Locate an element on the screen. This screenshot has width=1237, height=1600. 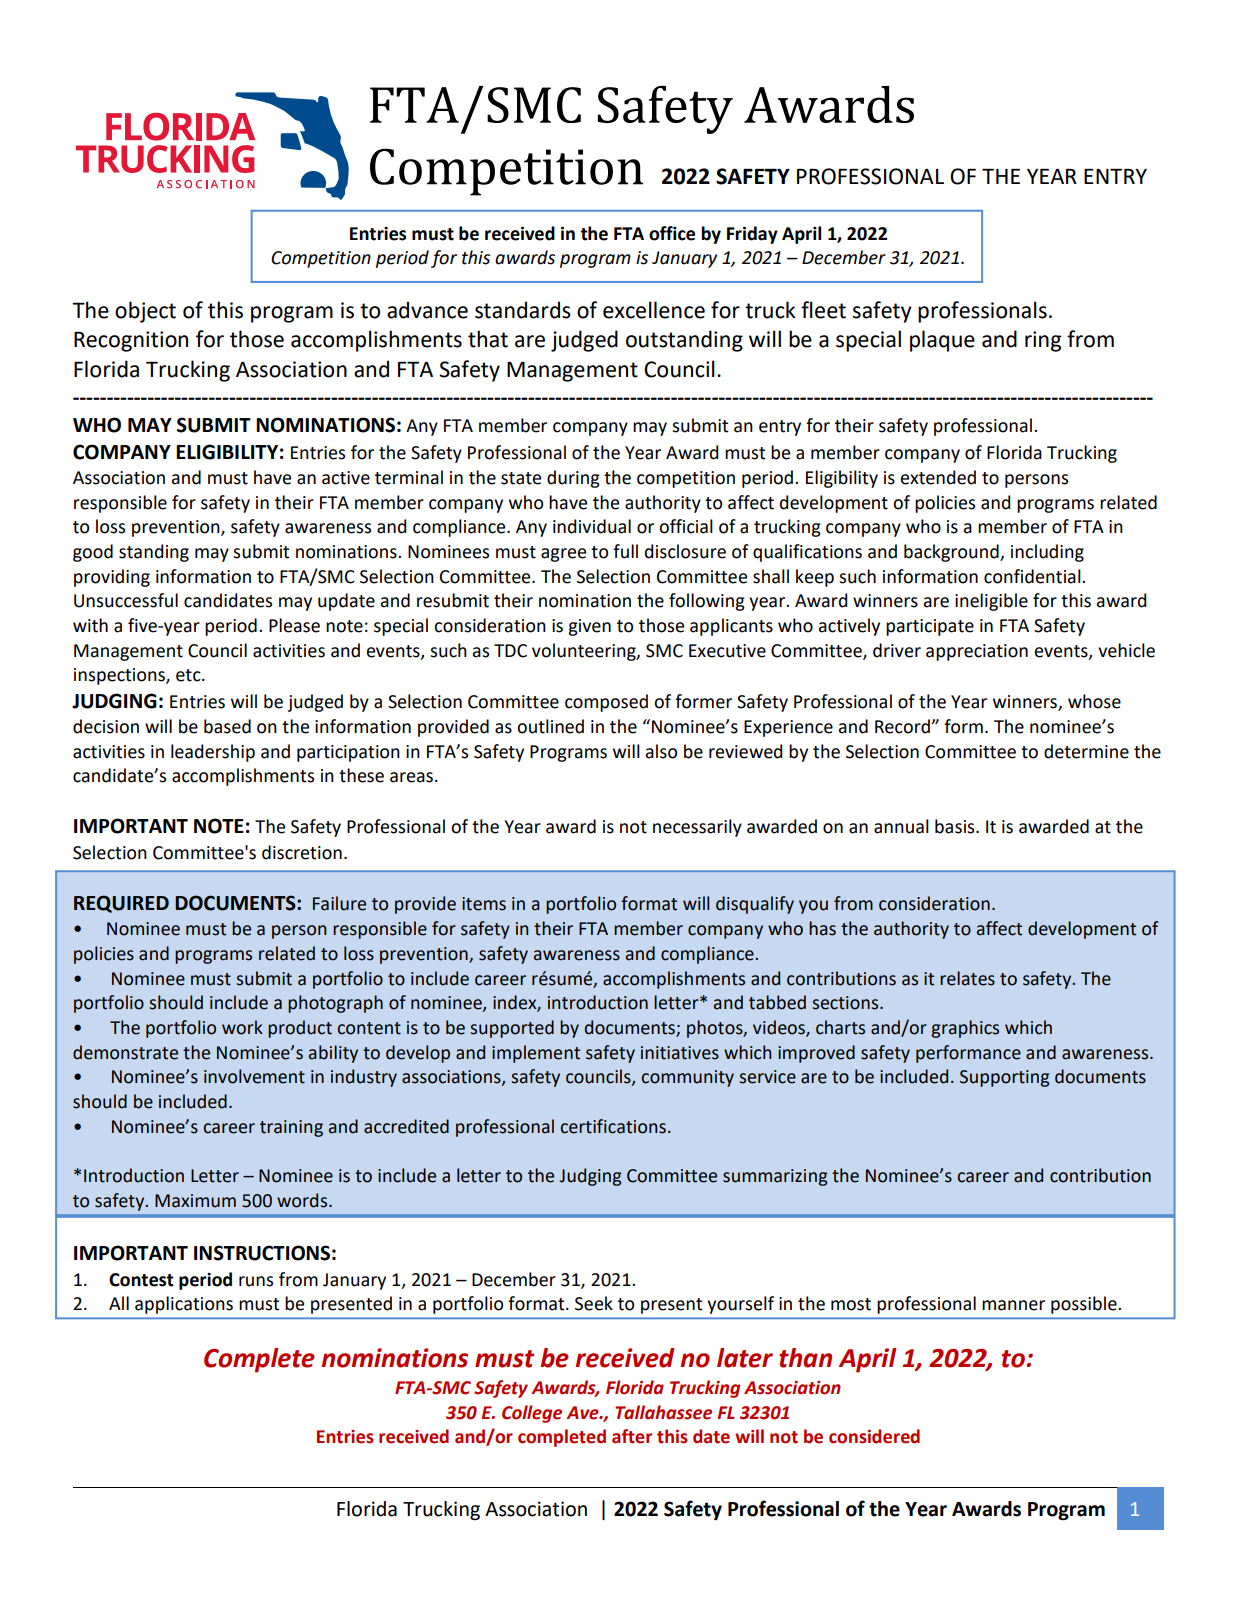
plaque is located at coordinates (942, 341).
